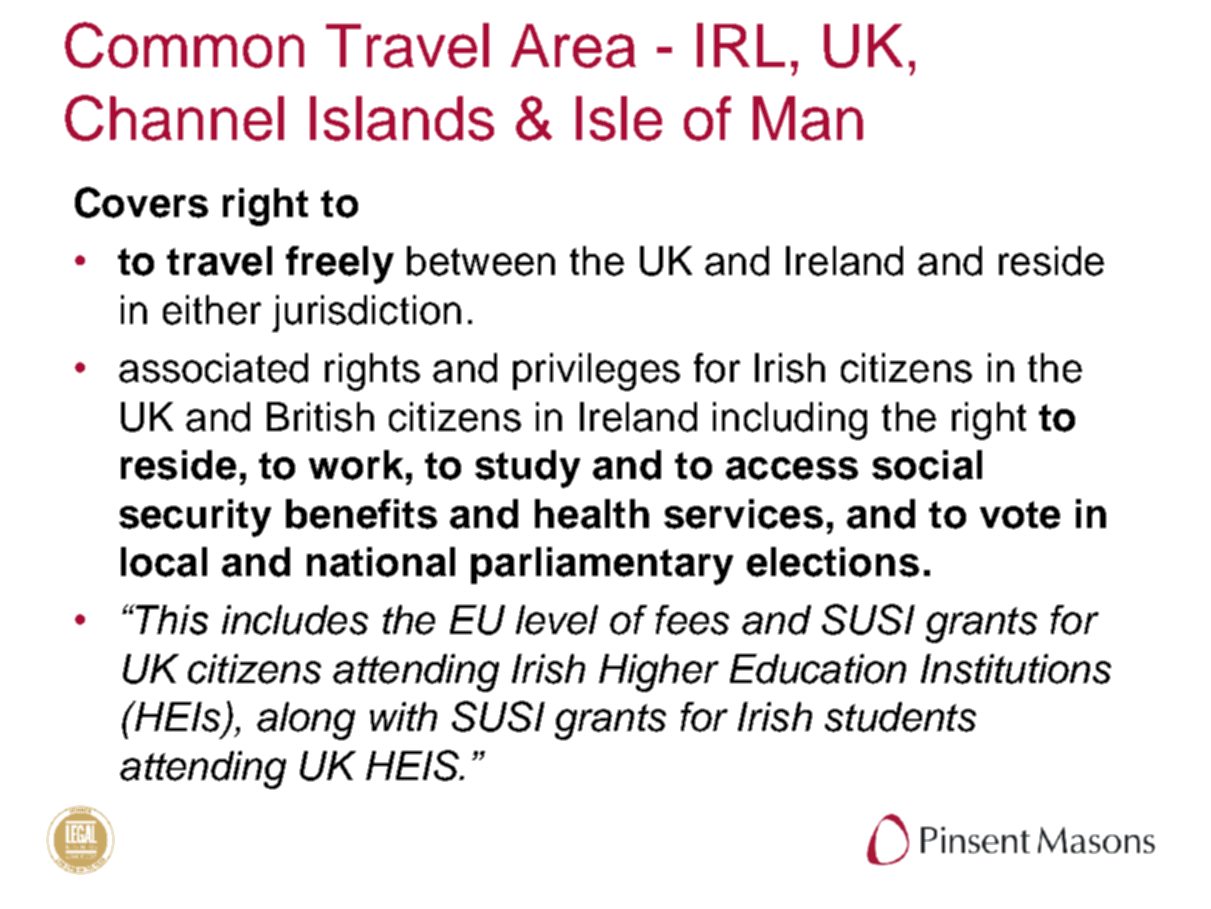 Image resolution: width=1211 pixels, height=909 pixels. What do you see at coordinates (573, 46) in the image?
I see `Area` at bounding box center [573, 46].
